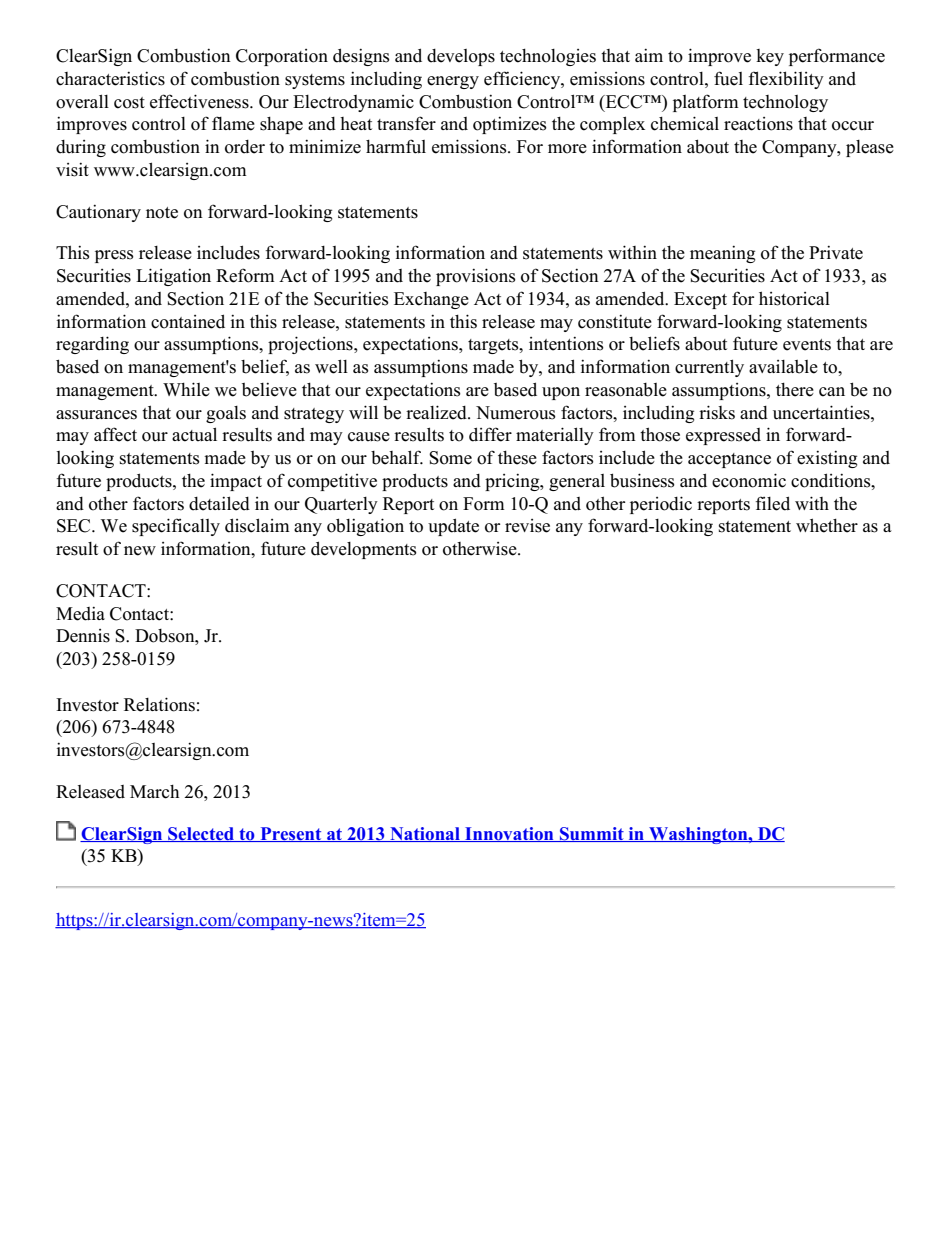 Image resolution: width=952 pixels, height=1233 pixels. What do you see at coordinates (509, 834) in the screenshot?
I see `Innovation` at bounding box center [509, 834].
